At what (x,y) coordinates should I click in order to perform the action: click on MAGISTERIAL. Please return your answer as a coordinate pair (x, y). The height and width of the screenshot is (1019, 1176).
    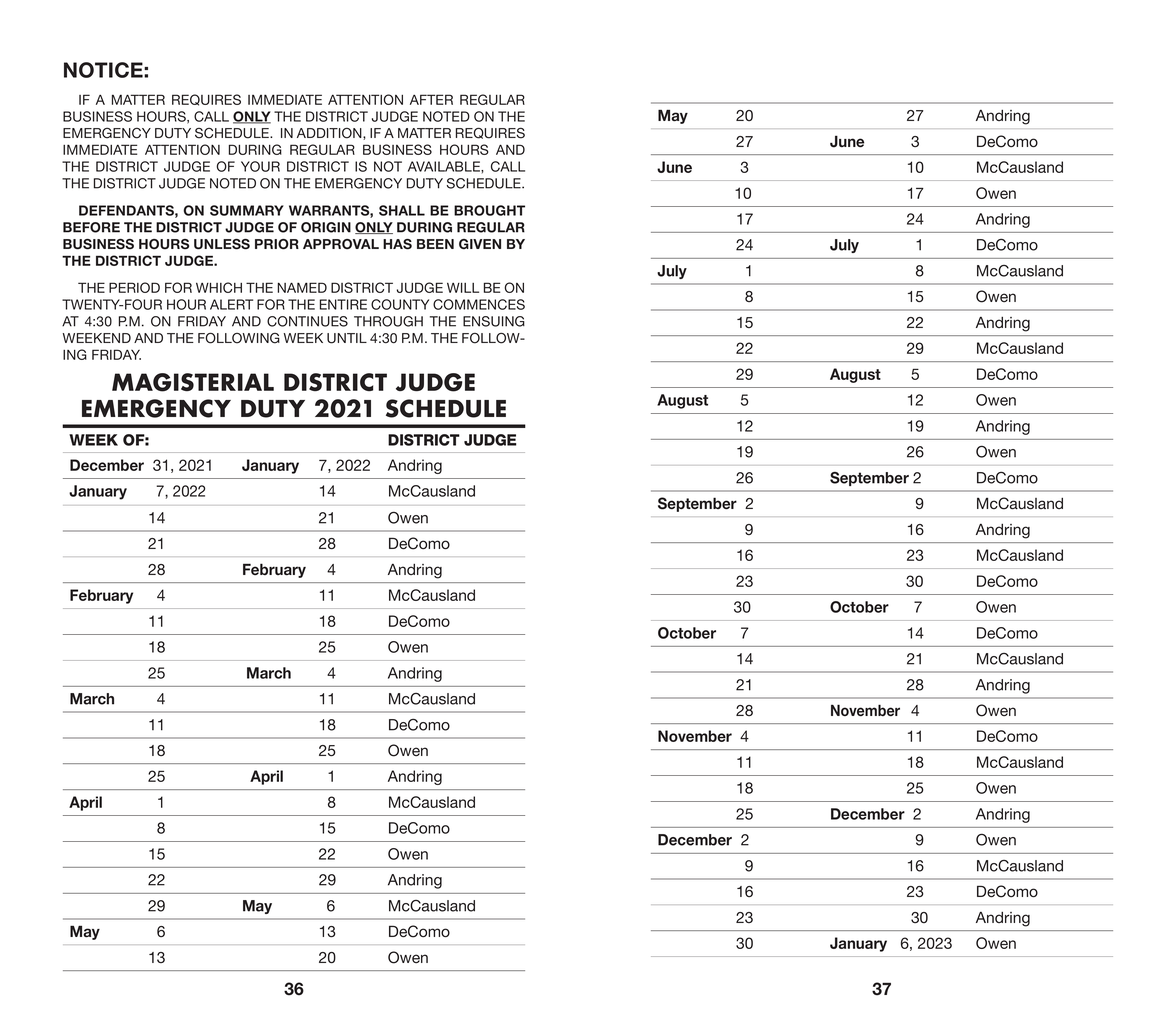
    Looking at the image, I should click on (193, 382).
